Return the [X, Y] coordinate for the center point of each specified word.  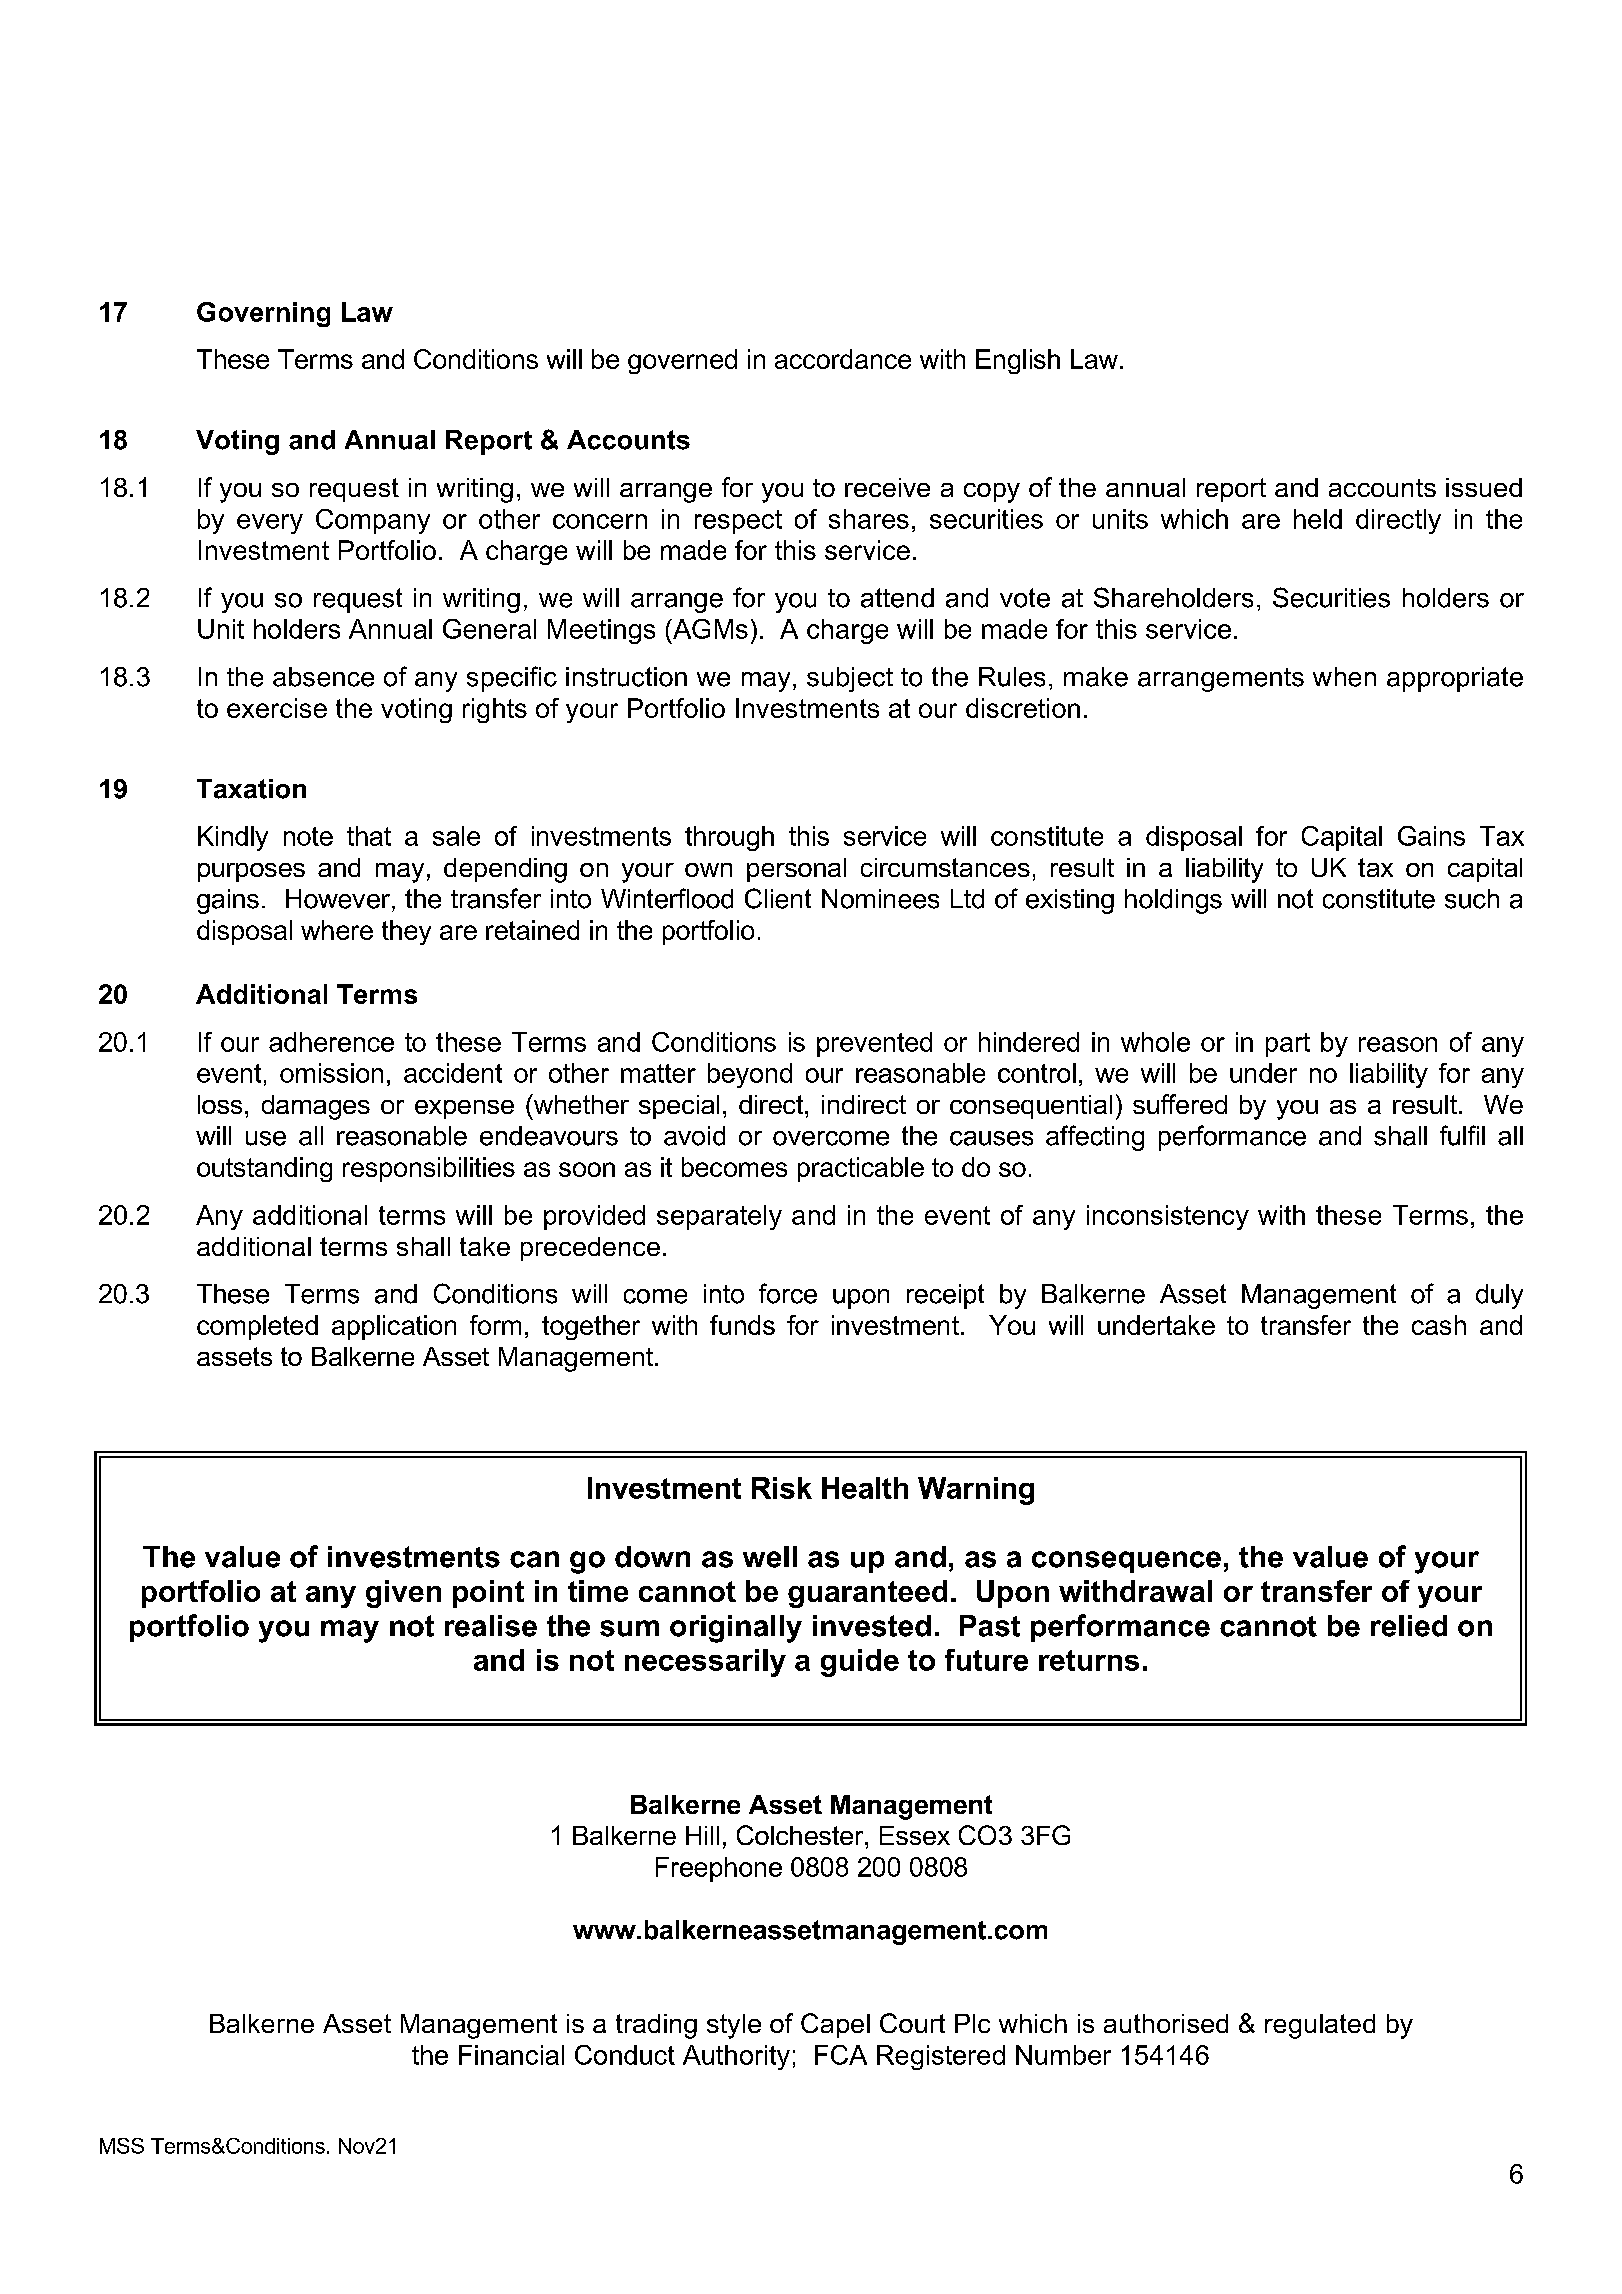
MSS [122, 2146]
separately [719, 1217]
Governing [263, 314]
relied [1409, 1626]
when [1344, 677]
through [729, 838]
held [1318, 519]
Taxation [251, 789]
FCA [841, 2055]
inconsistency [1168, 1217]
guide [860, 1663]
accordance [843, 359]
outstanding [264, 1169]
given [403, 1594]
